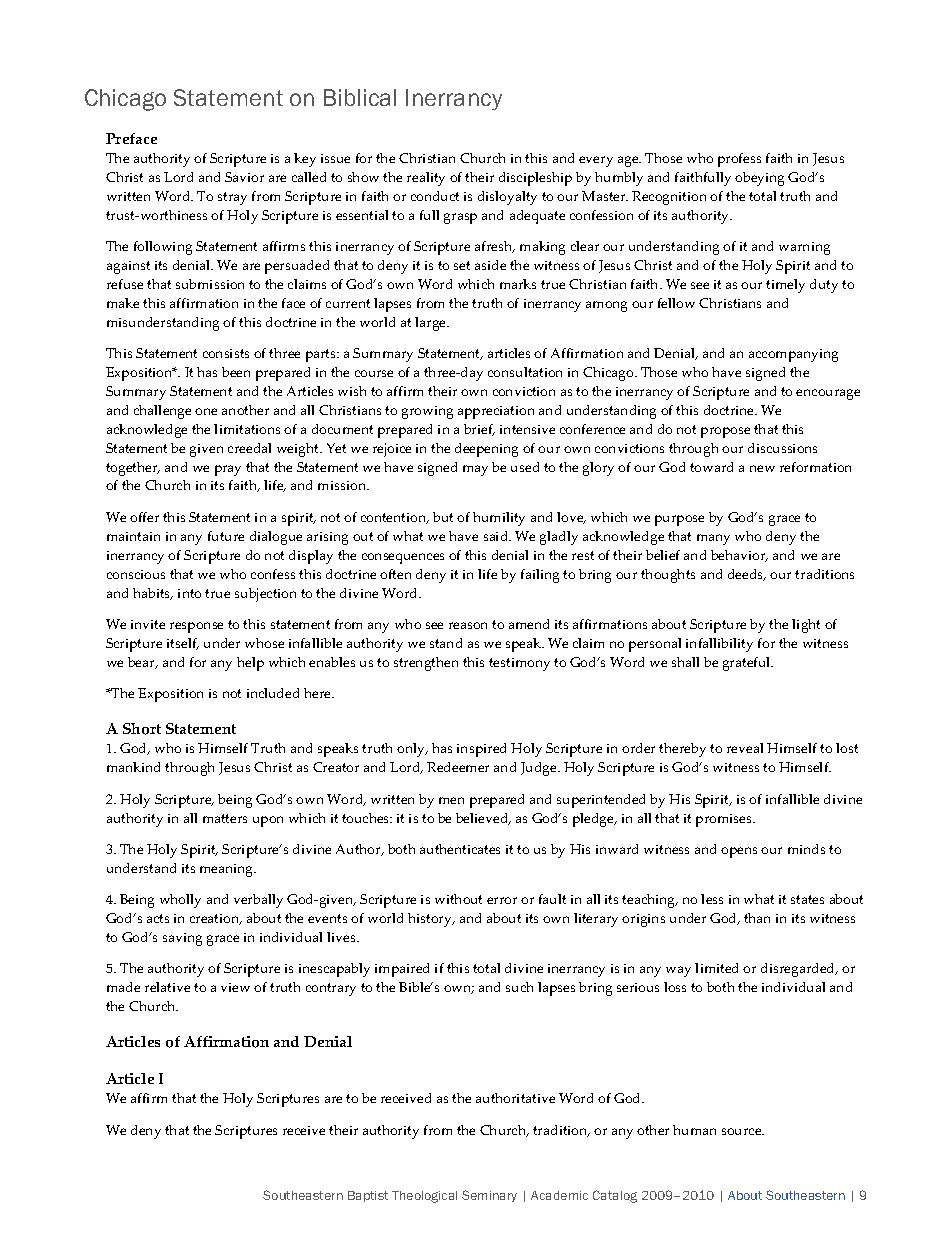  I want to click on may, so click(475, 470).
